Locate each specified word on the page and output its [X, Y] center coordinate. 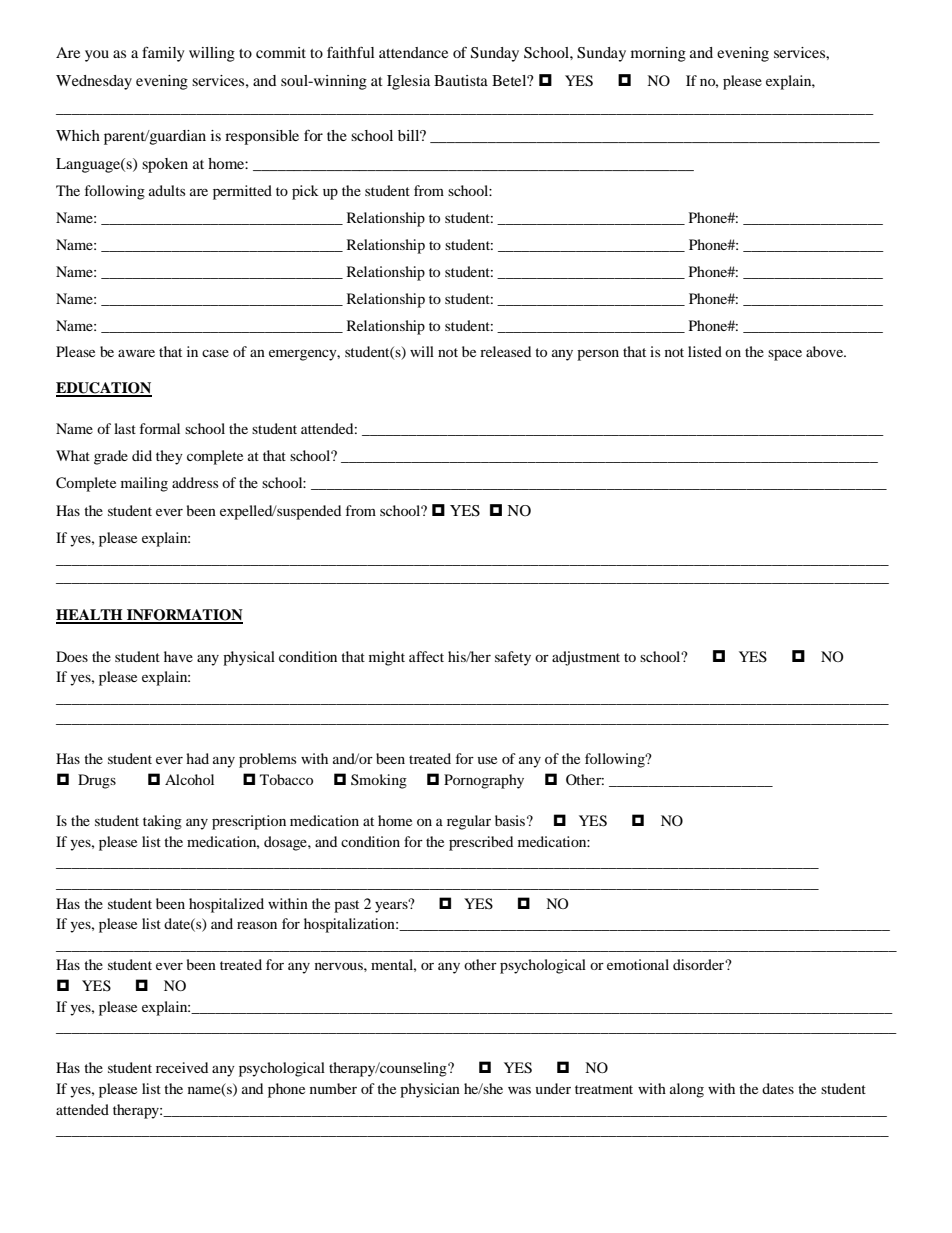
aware [136, 353]
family [163, 54]
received [182, 1067]
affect [426, 656]
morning [658, 54]
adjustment [586, 658]
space [785, 355]
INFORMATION [184, 616]
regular [469, 822]
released [505, 351]
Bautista [461, 80]
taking [162, 822]
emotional [638, 964]
